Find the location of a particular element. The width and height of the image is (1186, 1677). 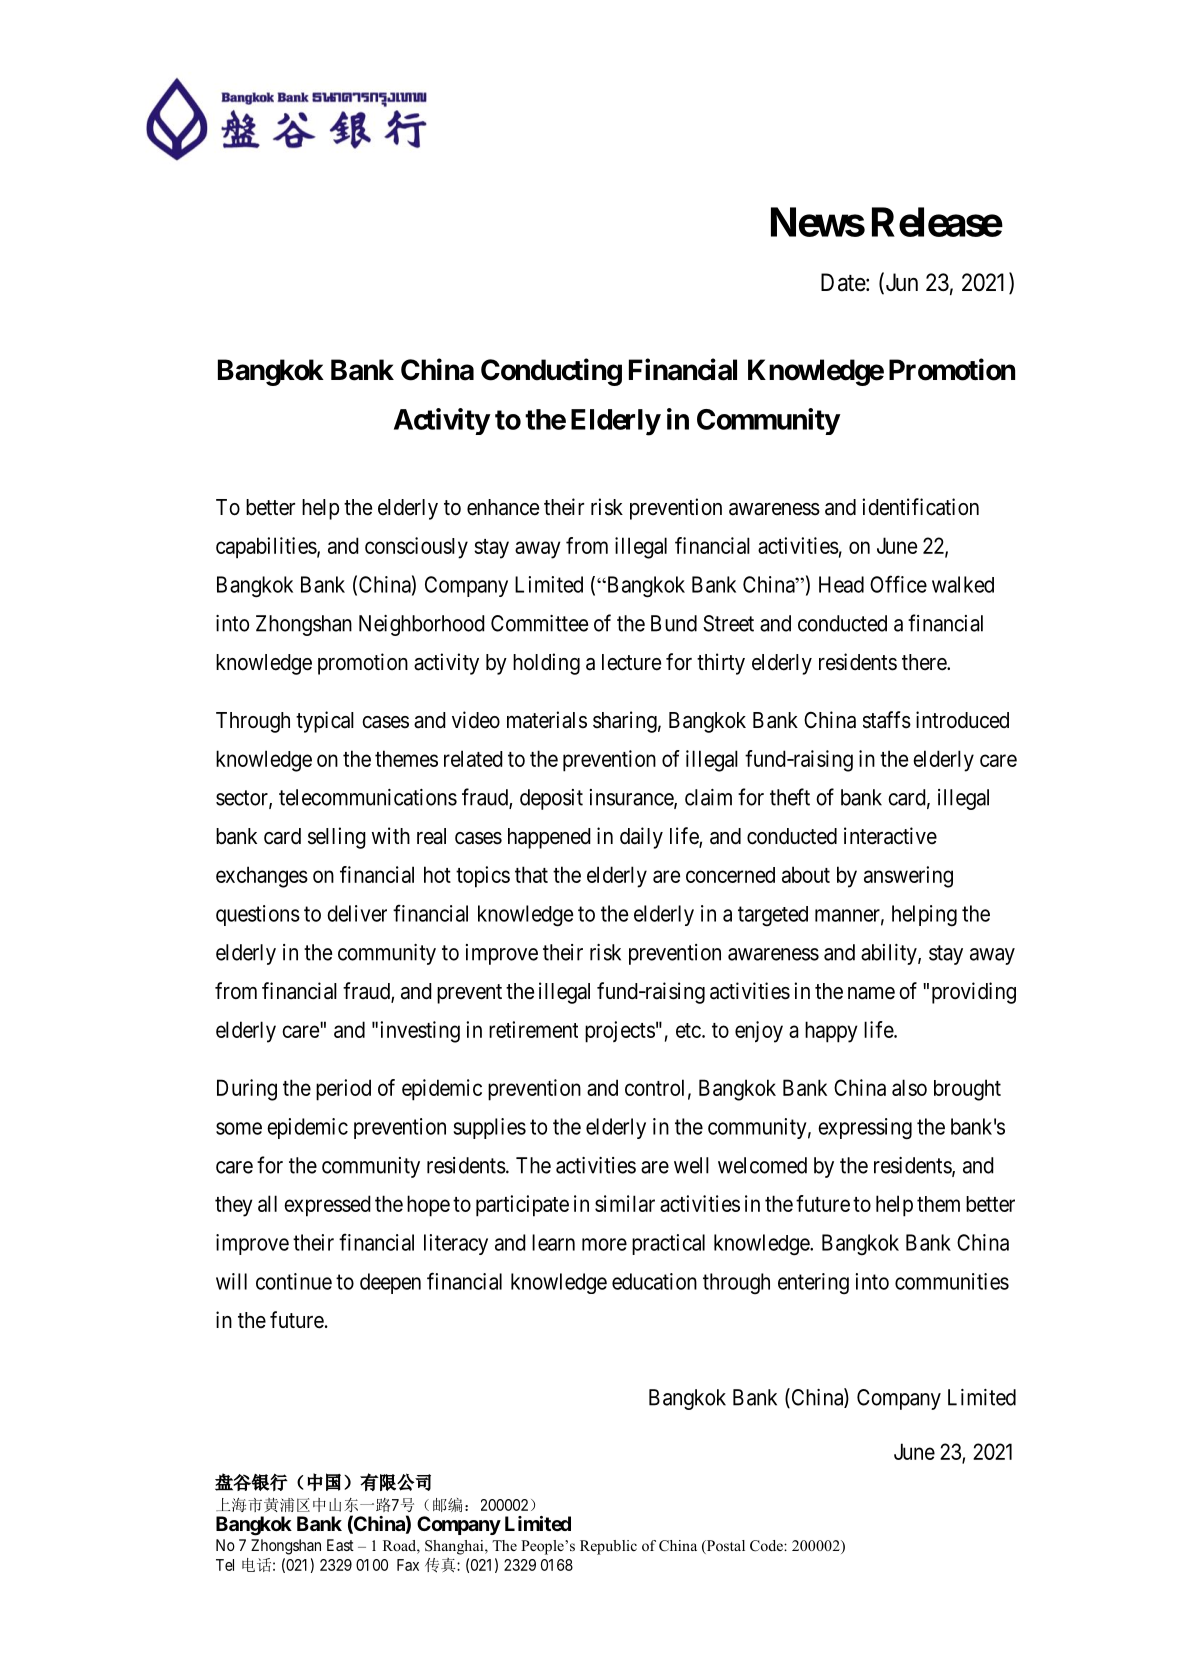

expressed is located at coordinates (327, 1206).
